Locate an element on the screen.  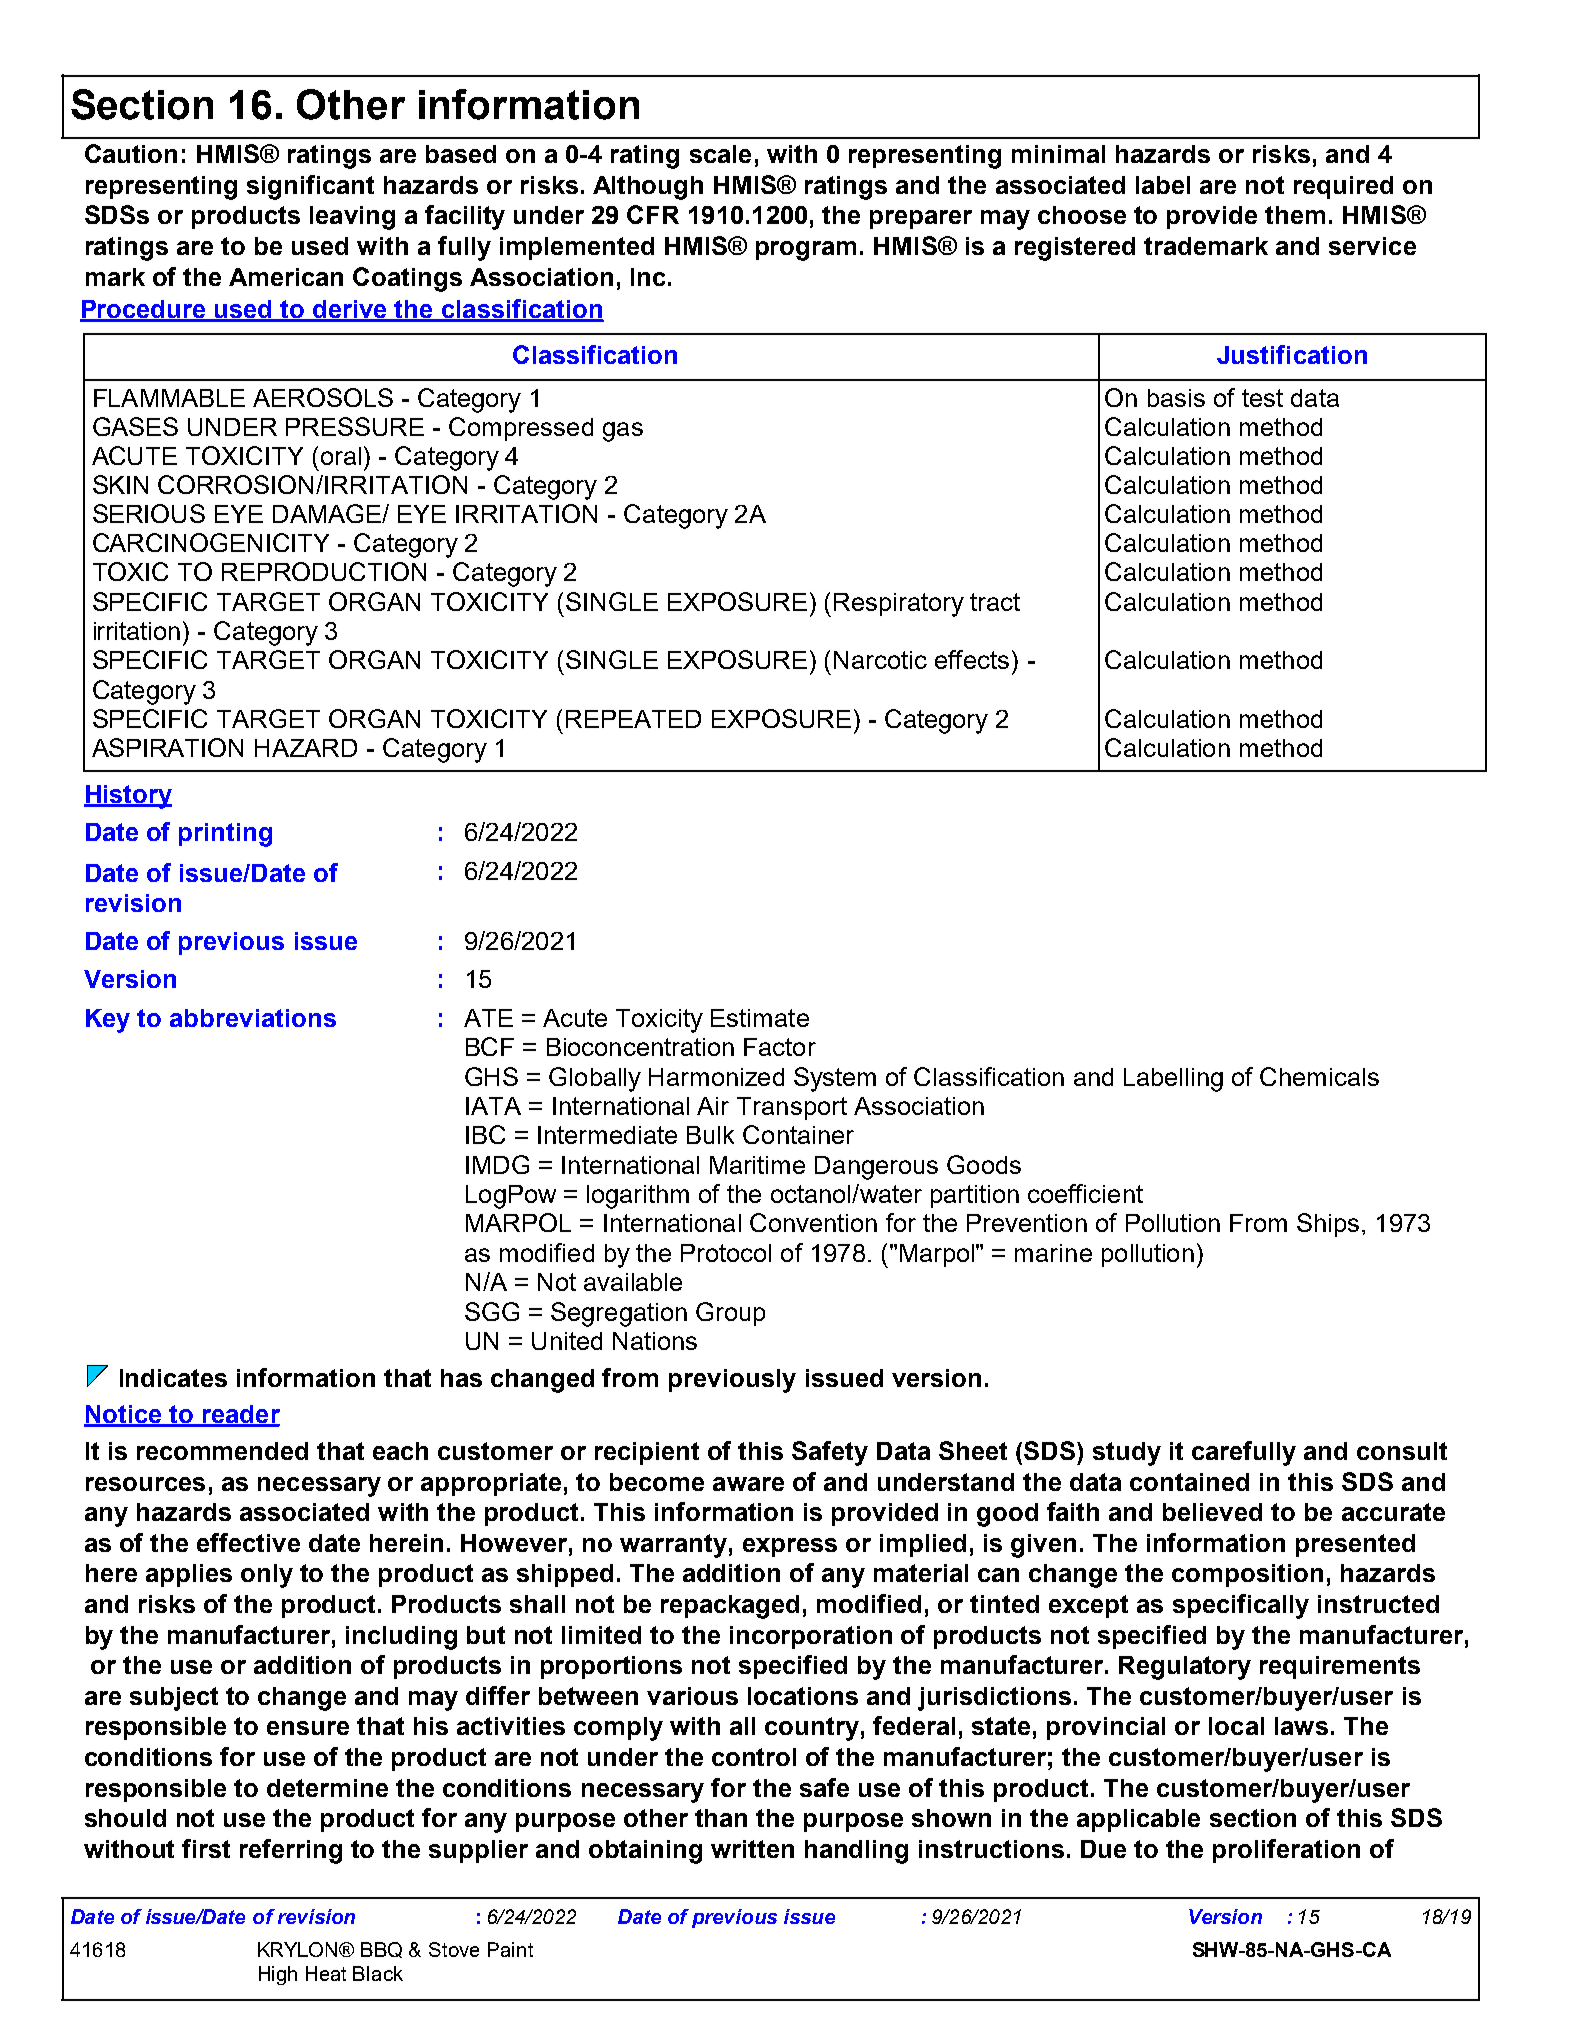
written is located at coordinates (752, 1849).
